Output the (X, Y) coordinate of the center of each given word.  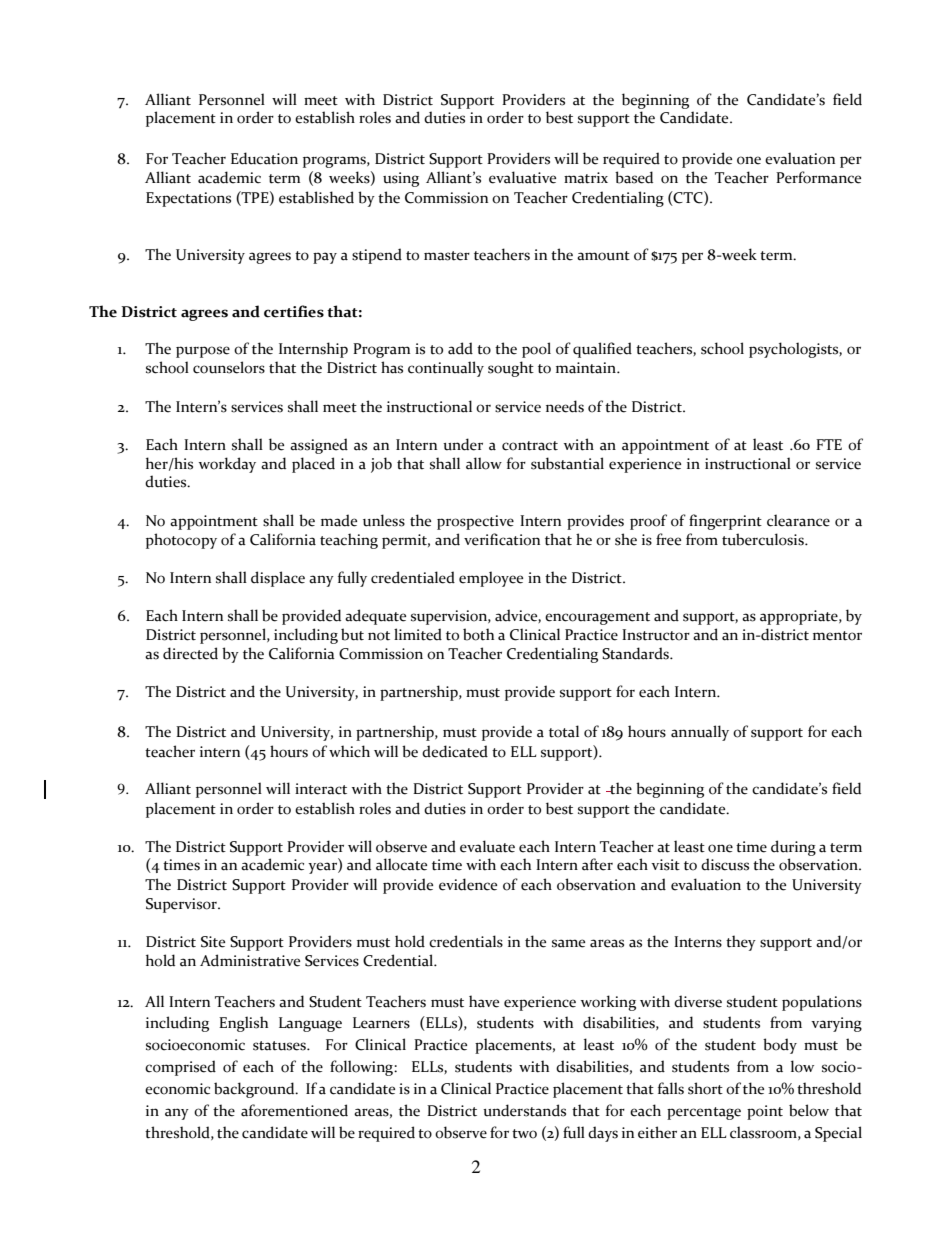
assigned (319, 446)
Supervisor (182, 905)
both (478, 634)
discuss (725, 864)
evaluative (522, 177)
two (524, 1134)
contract (530, 446)
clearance (798, 520)
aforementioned (294, 1110)
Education (264, 158)
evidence (468, 884)
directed (190, 653)
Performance (818, 177)
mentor (837, 636)
